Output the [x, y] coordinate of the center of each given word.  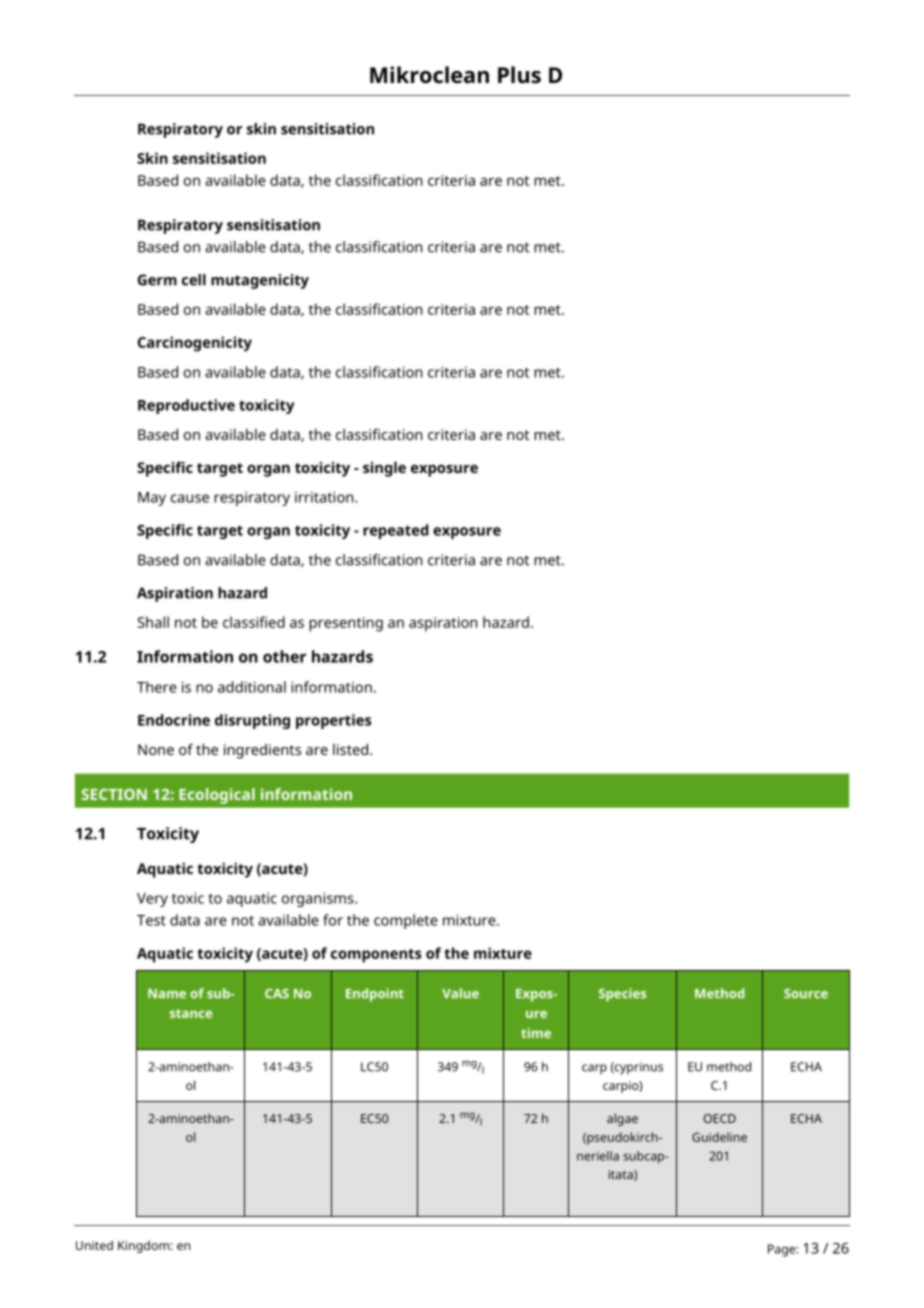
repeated [395, 531]
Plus [519, 75]
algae [622, 1119]
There [157, 687]
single [384, 469]
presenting [346, 624]
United [94, 1245]
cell [194, 280]
